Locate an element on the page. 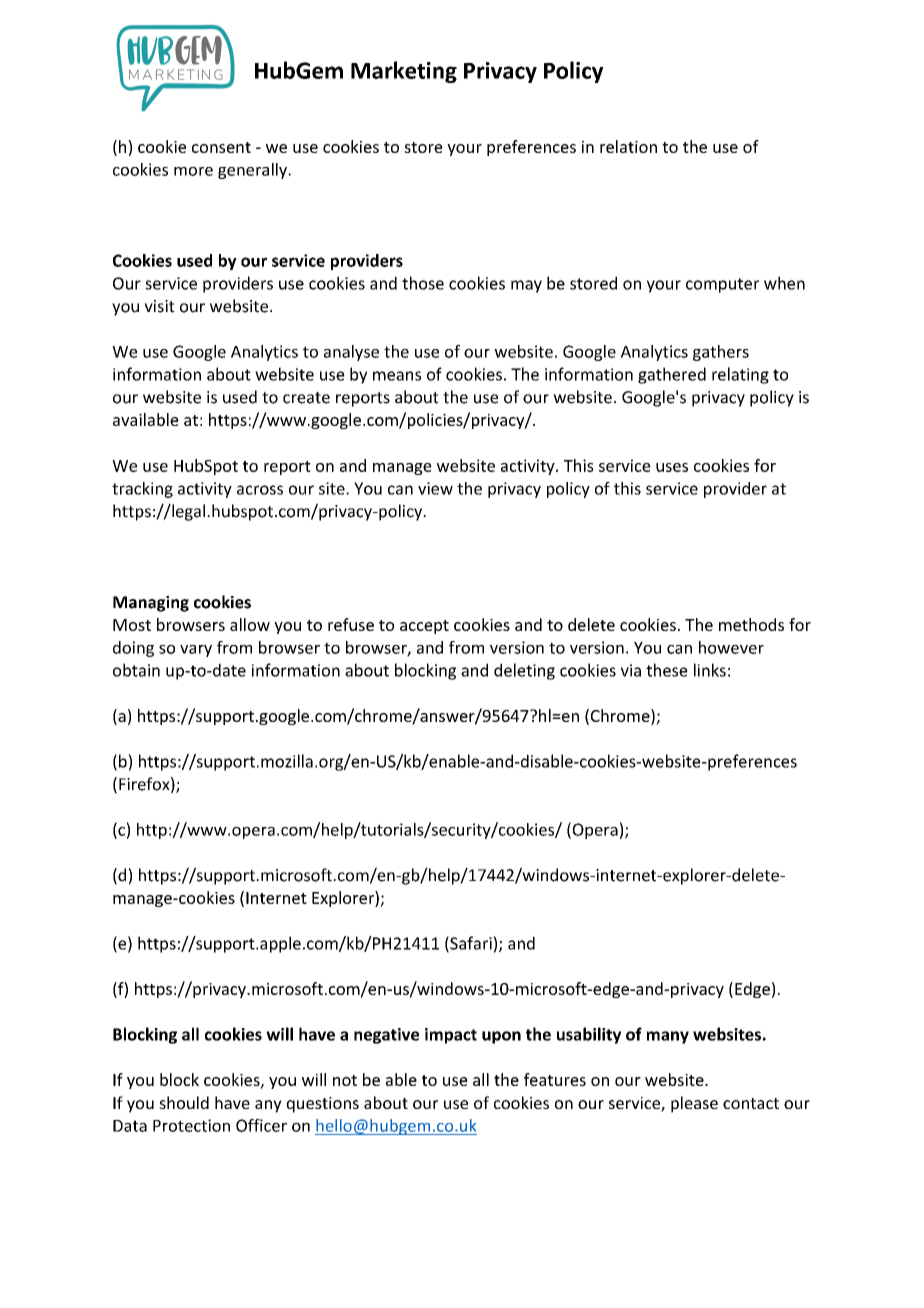 The image size is (924, 1308). Marketing is located at coordinates (404, 72).
